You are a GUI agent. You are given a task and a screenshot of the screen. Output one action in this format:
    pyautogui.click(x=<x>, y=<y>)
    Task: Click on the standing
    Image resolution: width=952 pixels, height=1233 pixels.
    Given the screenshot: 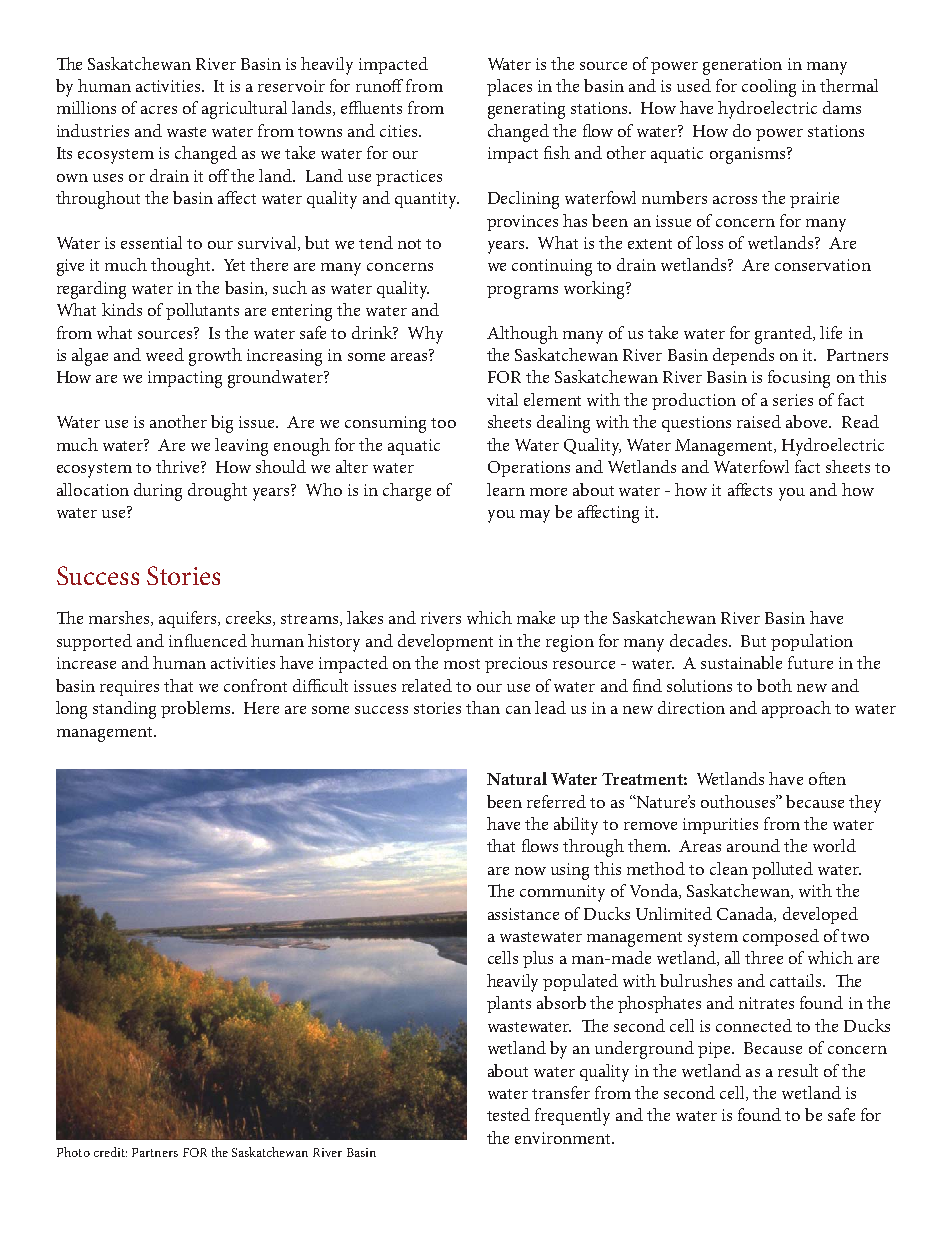 What is the action you would take?
    pyautogui.click(x=124, y=710)
